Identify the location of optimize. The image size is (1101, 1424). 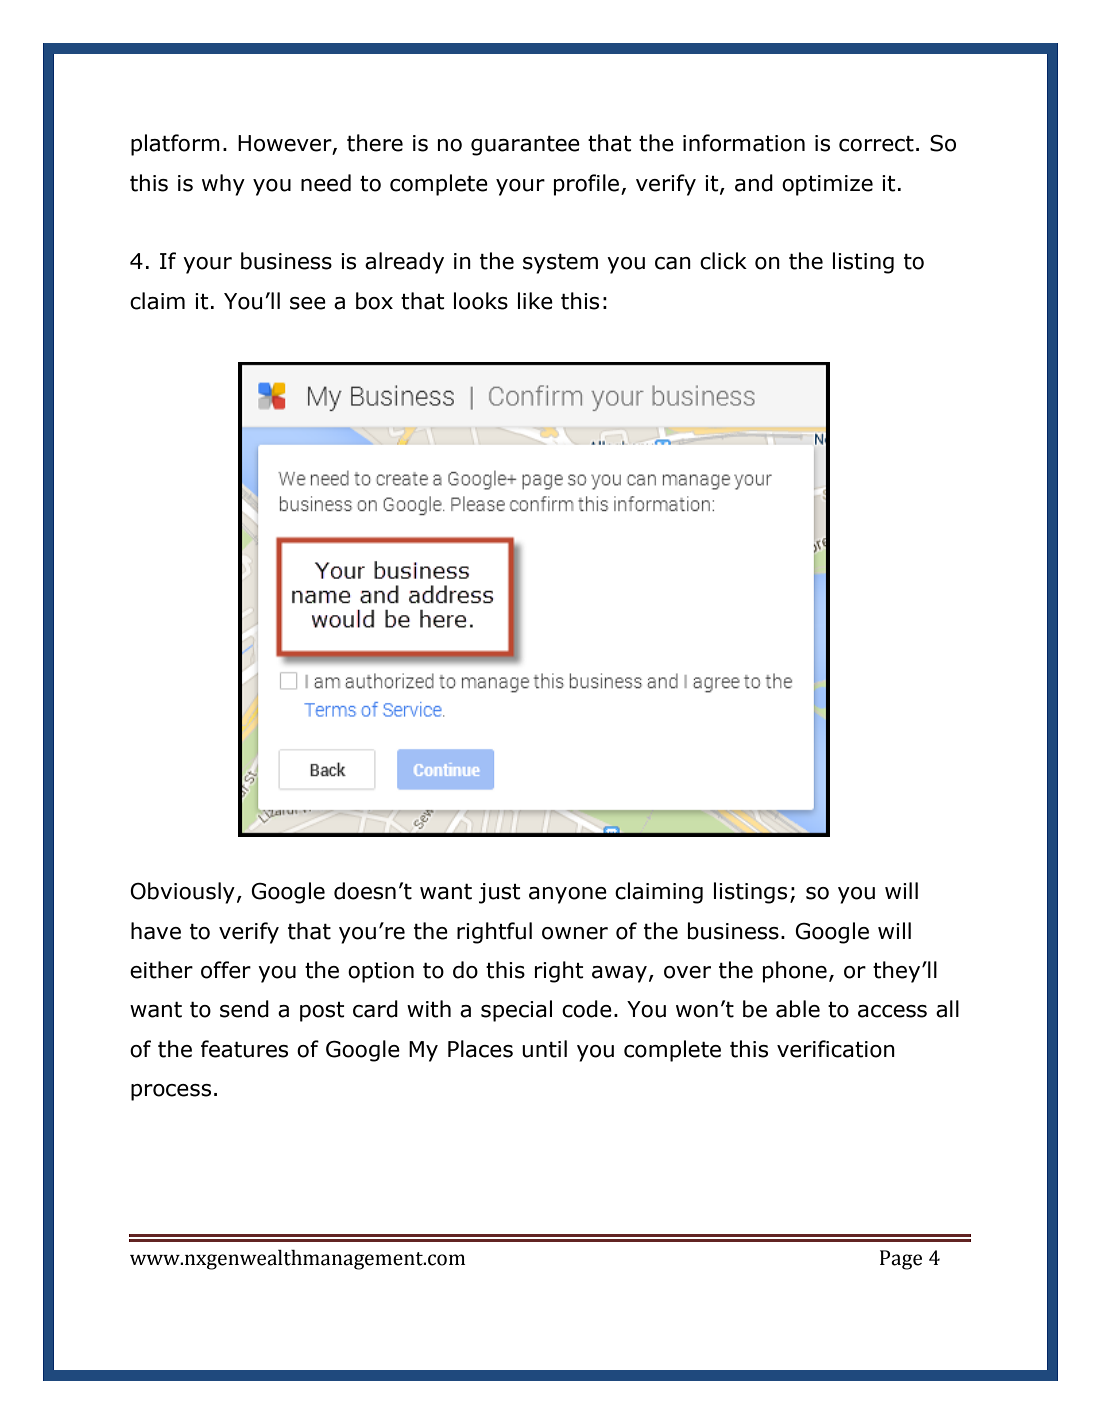
(827, 185).
